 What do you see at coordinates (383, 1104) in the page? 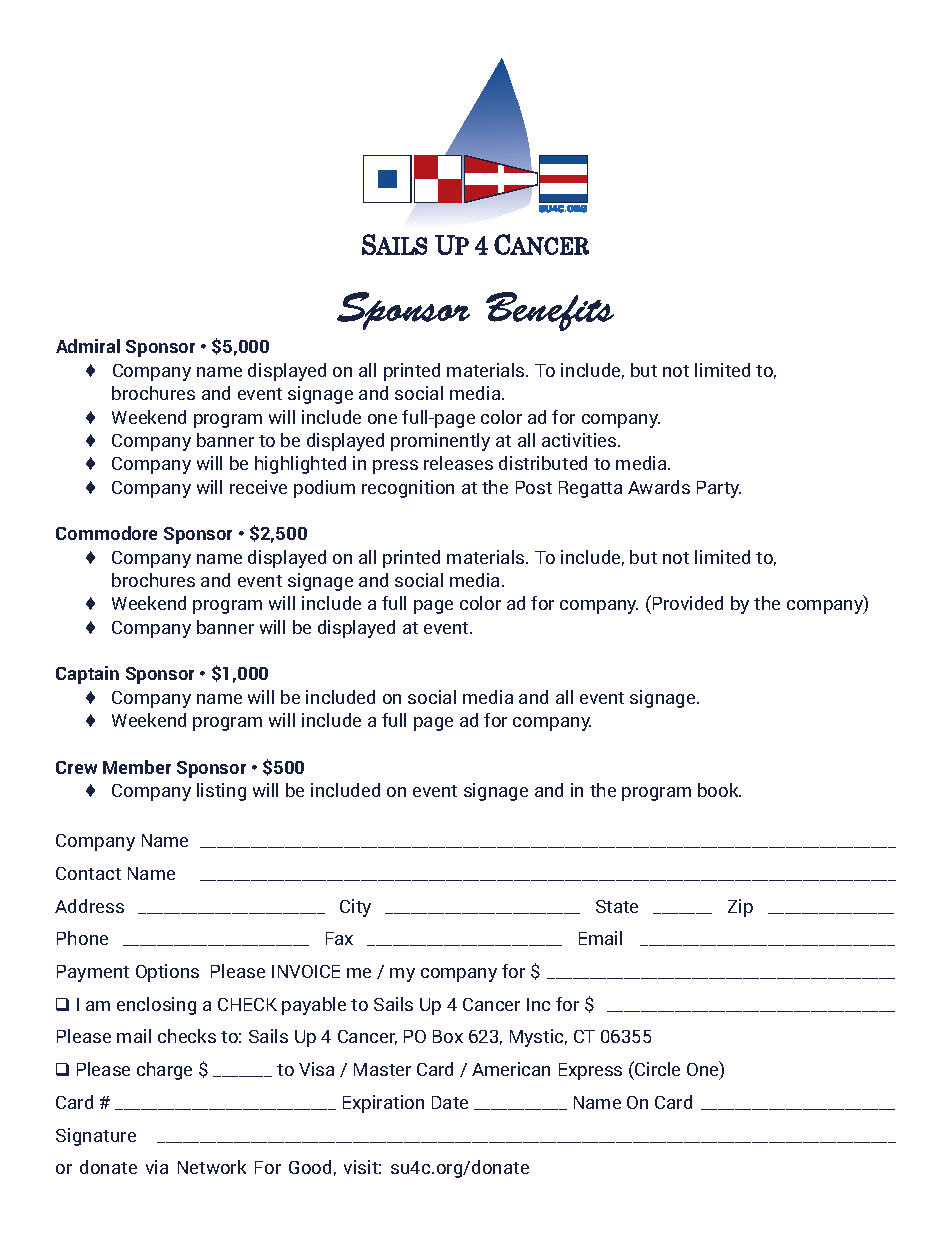
I see `Expiration` at bounding box center [383, 1104].
